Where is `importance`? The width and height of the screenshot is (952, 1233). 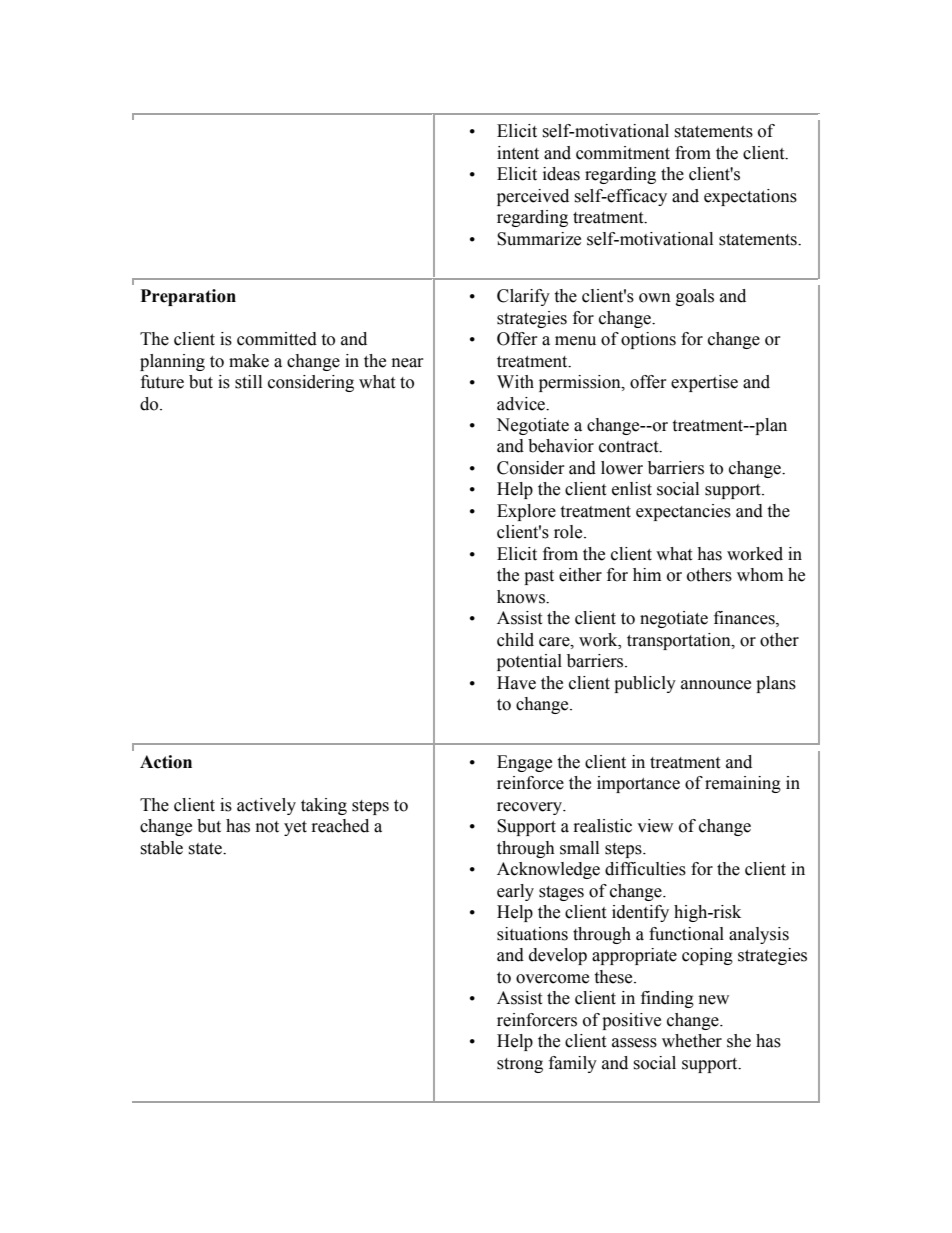 importance is located at coordinates (638, 784).
